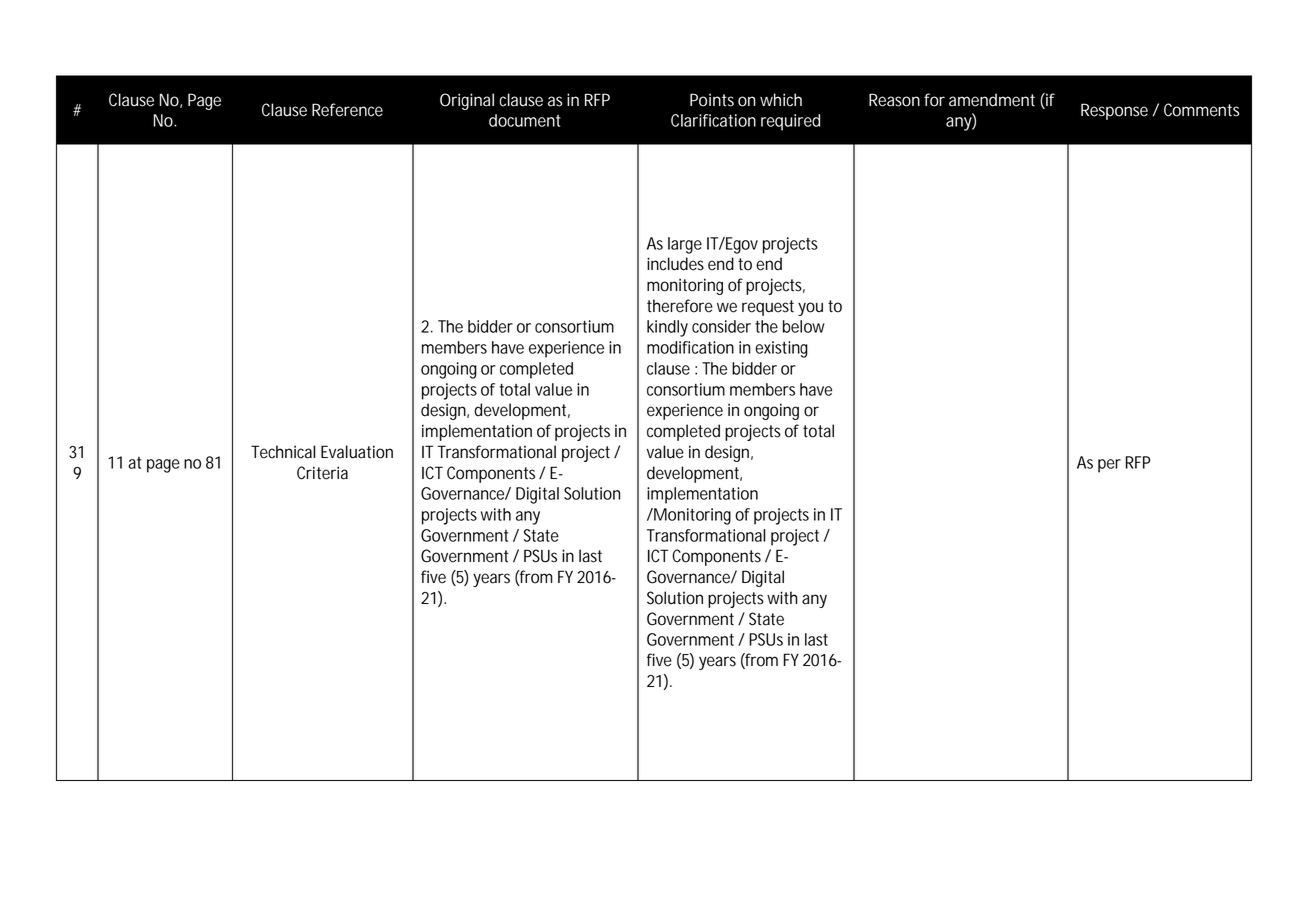 This document has width=1308, height=924. I want to click on you, so click(810, 309).
